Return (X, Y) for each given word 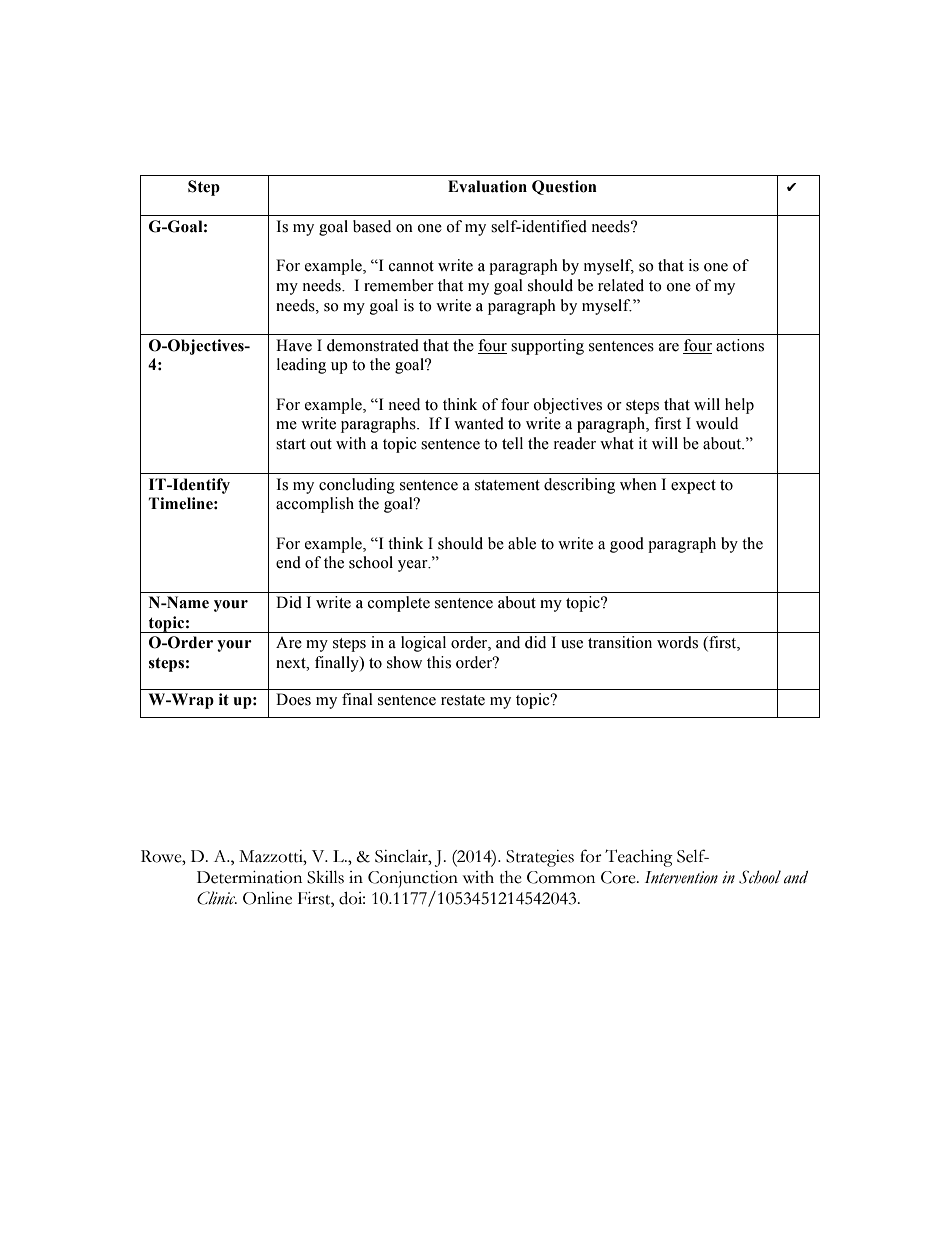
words (677, 642)
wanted (479, 423)
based (372, 226)
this (439, 662)
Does (293, 699)
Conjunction (413, 879)
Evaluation (487, 186)
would (717, 423)
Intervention (681, 877)
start (291, 444)
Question (564, 187)
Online (267, 898)
